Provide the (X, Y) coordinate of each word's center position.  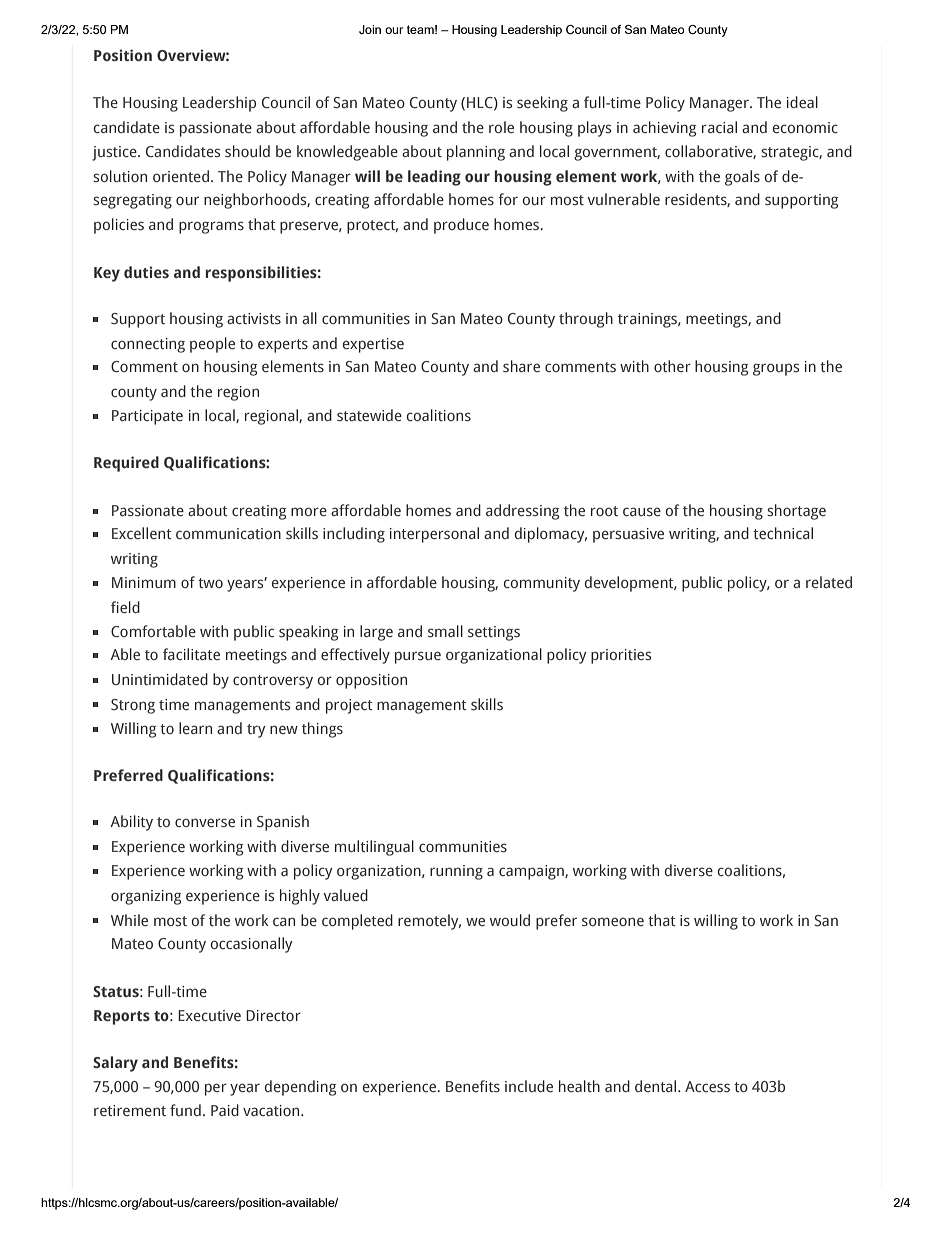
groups (776, 369)
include (529, 1086)
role (501, 127)
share (521, 366)
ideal (802, 102)
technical (783, 533)
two (210, 583)
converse (205, 822)
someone (613, 921)
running (456, 872)
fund (185, 1110)
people (212, 345)
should (247, 151)
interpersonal (434, 535)
